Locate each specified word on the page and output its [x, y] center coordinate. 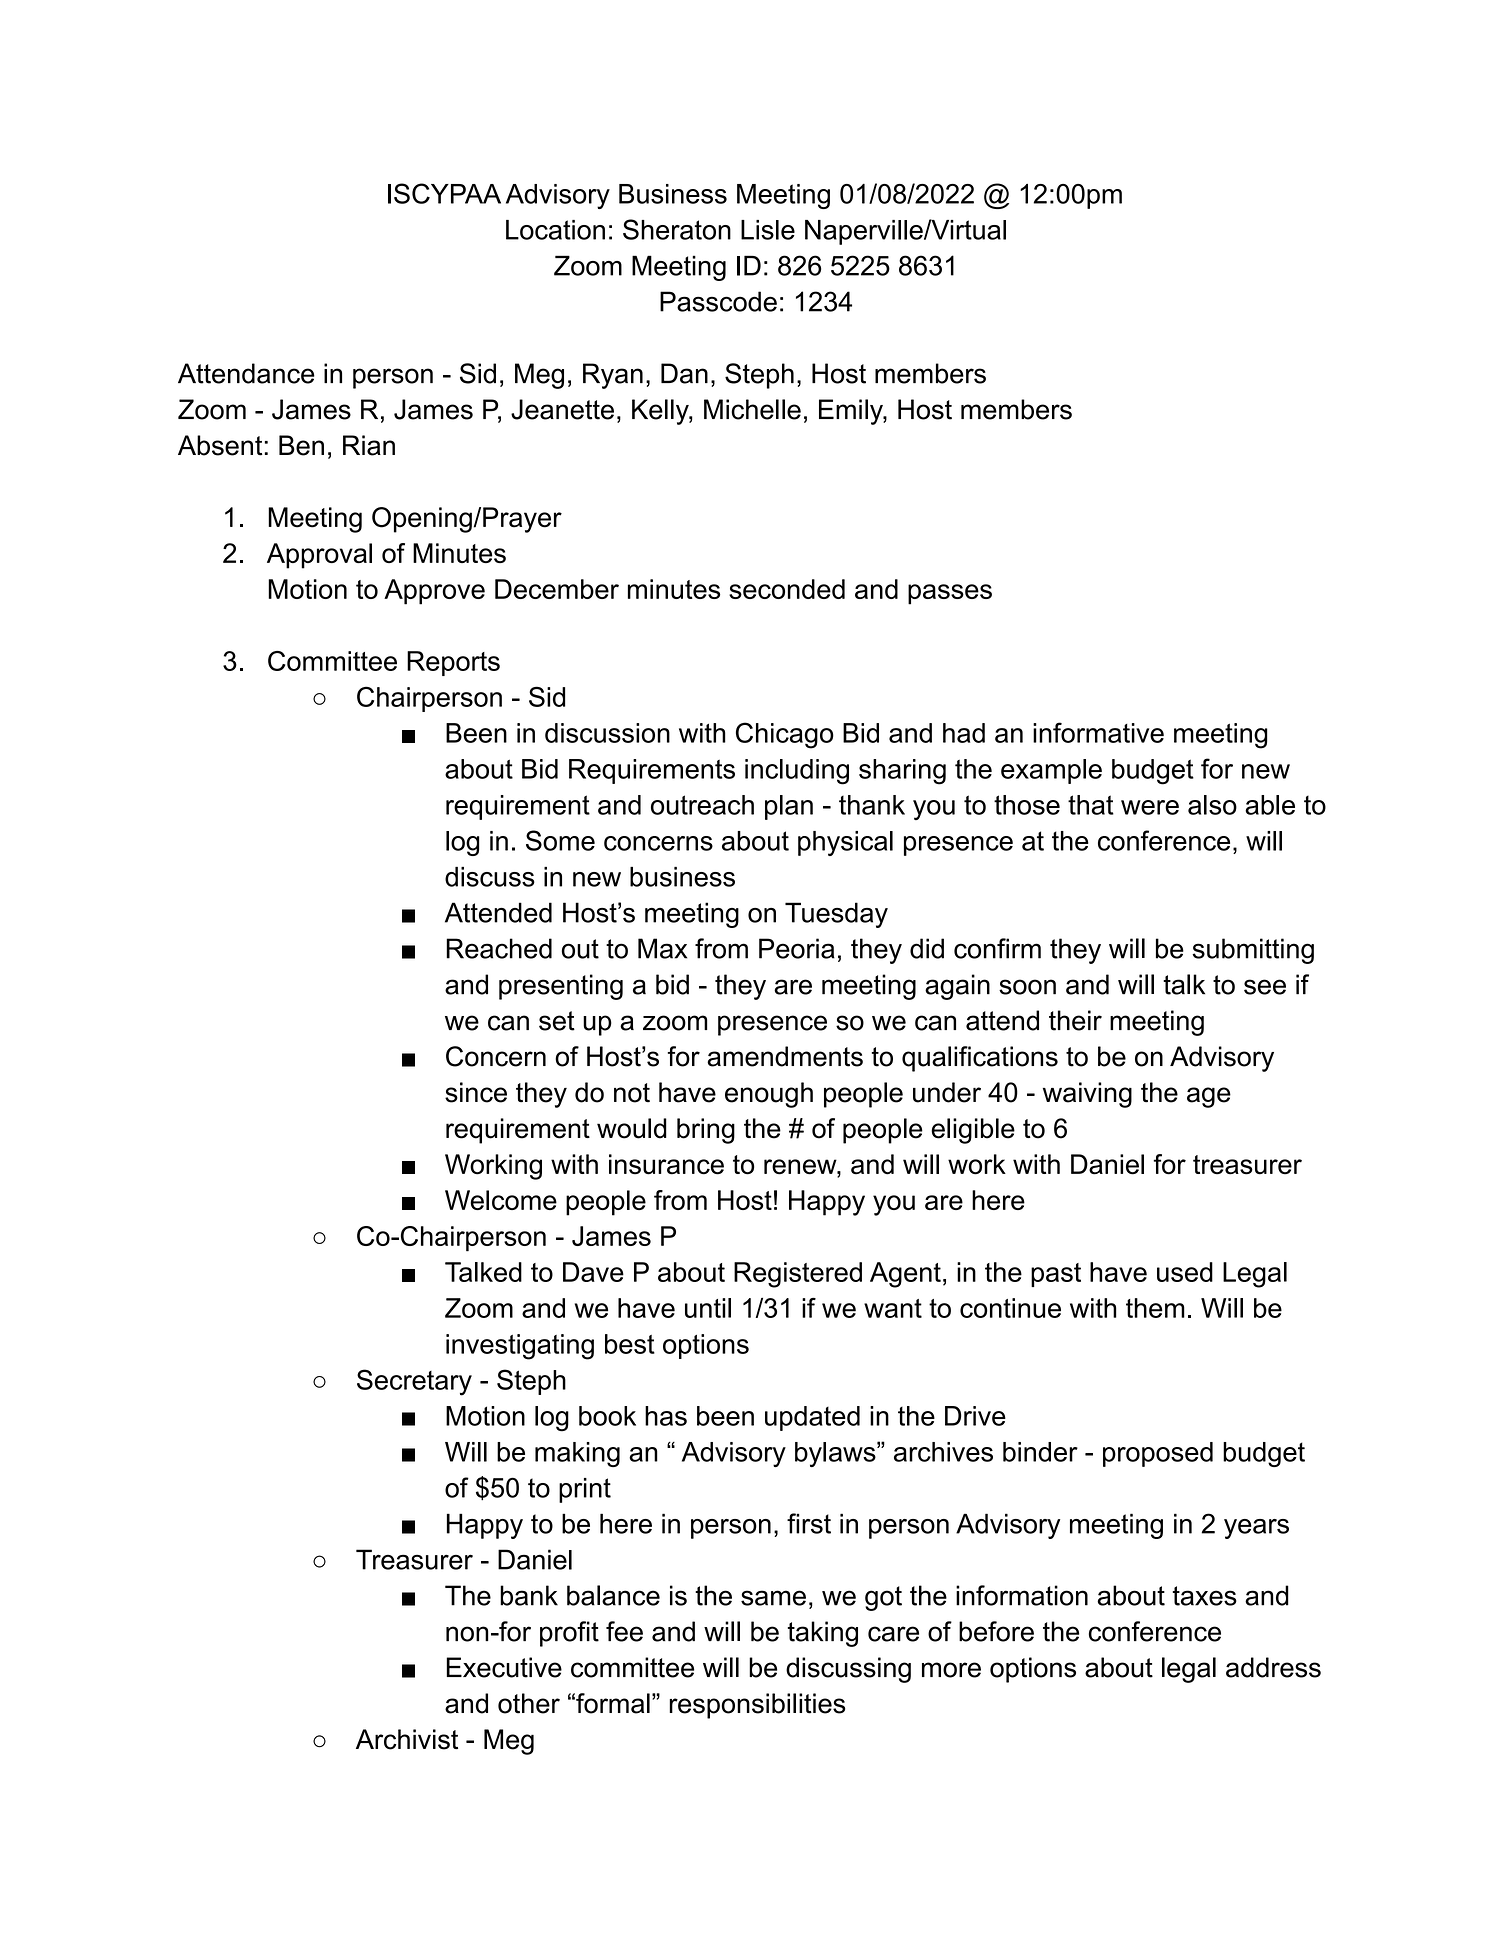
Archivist [407, 1739]
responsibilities [757, 1706]
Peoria [797, 948]
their [1075, 1020]
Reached [499, 948]
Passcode [718, 301]
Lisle [768, 230]
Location [555, 230]
